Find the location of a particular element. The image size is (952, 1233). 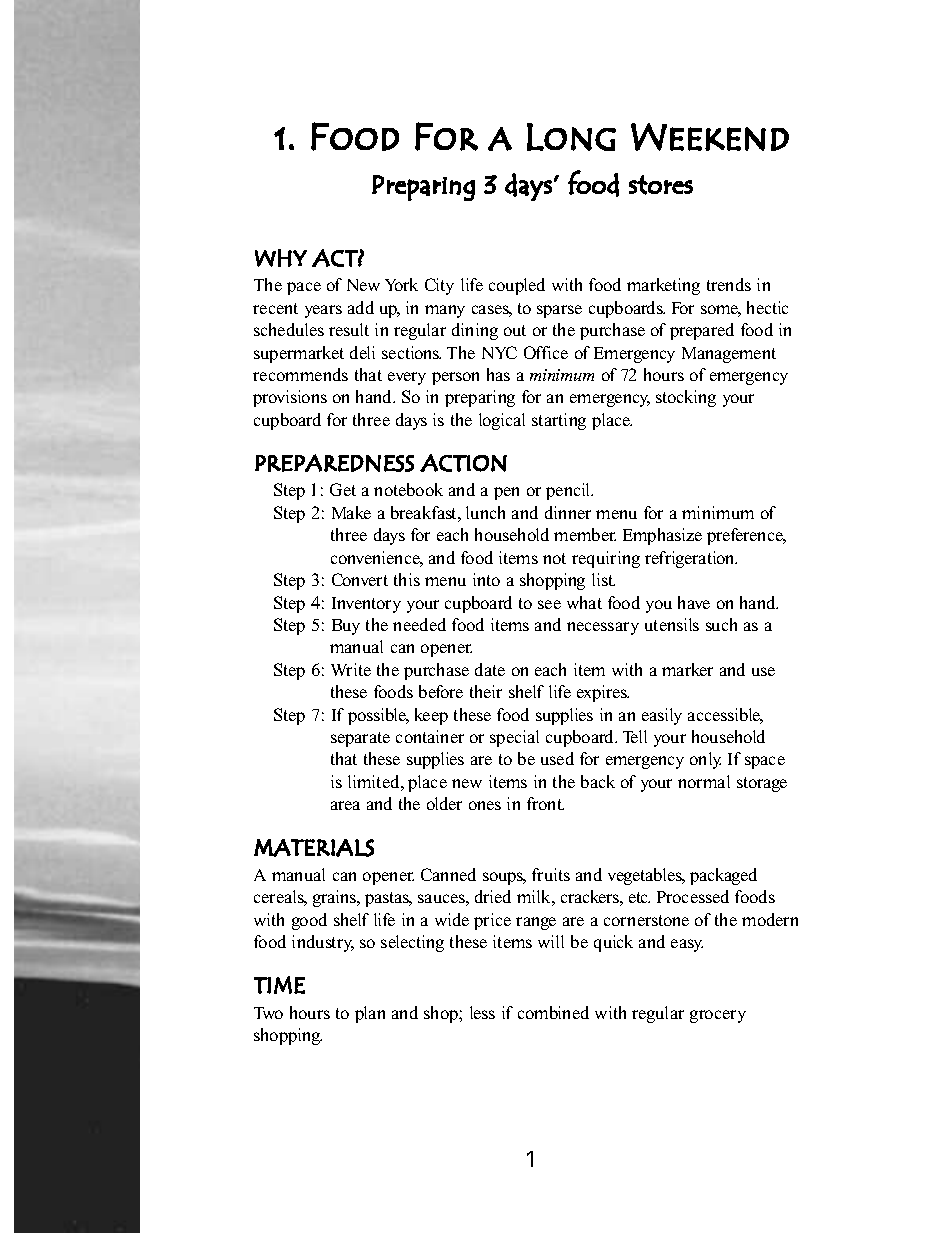

some is located at coordinates (721, 311).
